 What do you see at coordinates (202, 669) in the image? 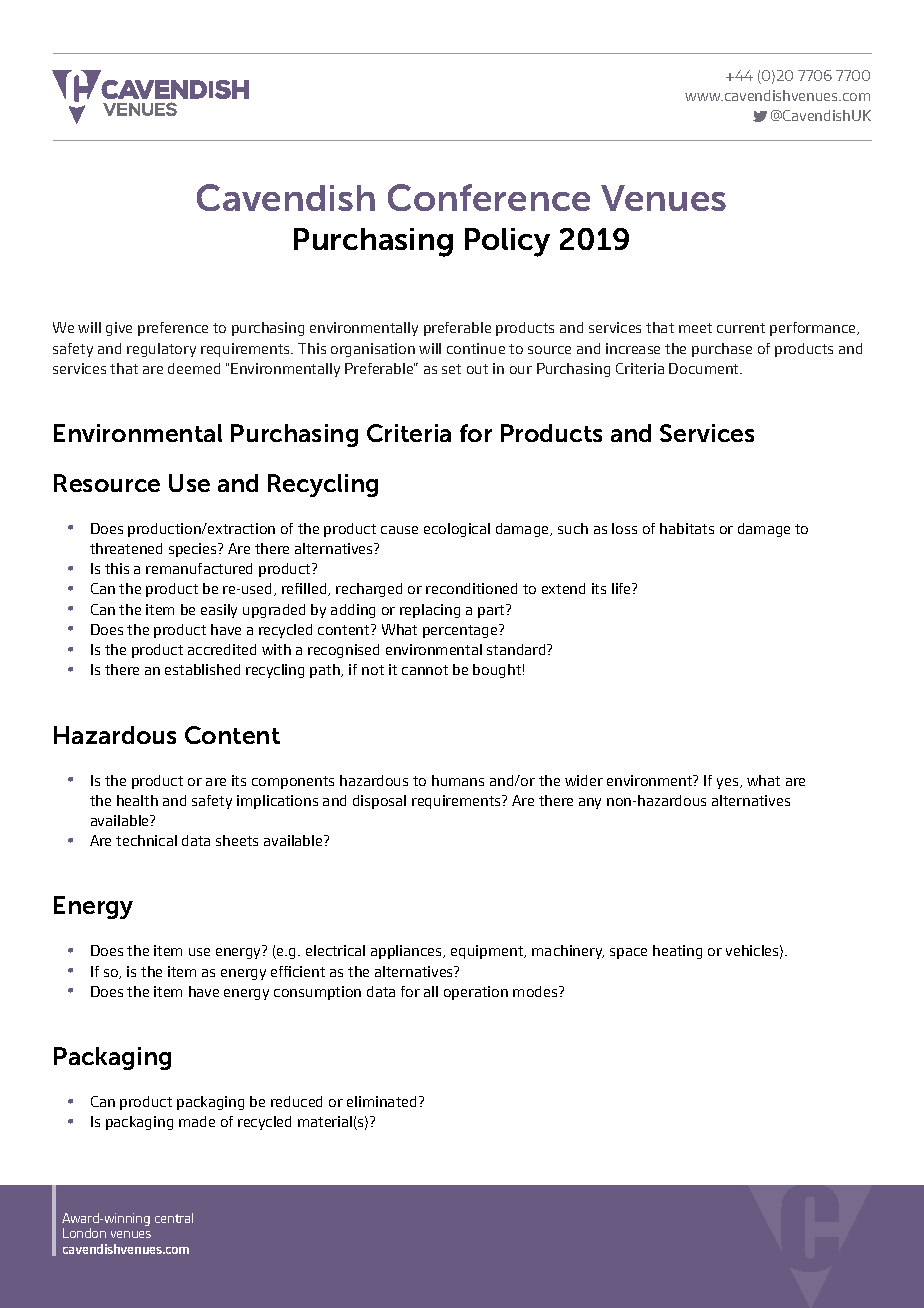
I see `established` at bounding box center [202, 669].
